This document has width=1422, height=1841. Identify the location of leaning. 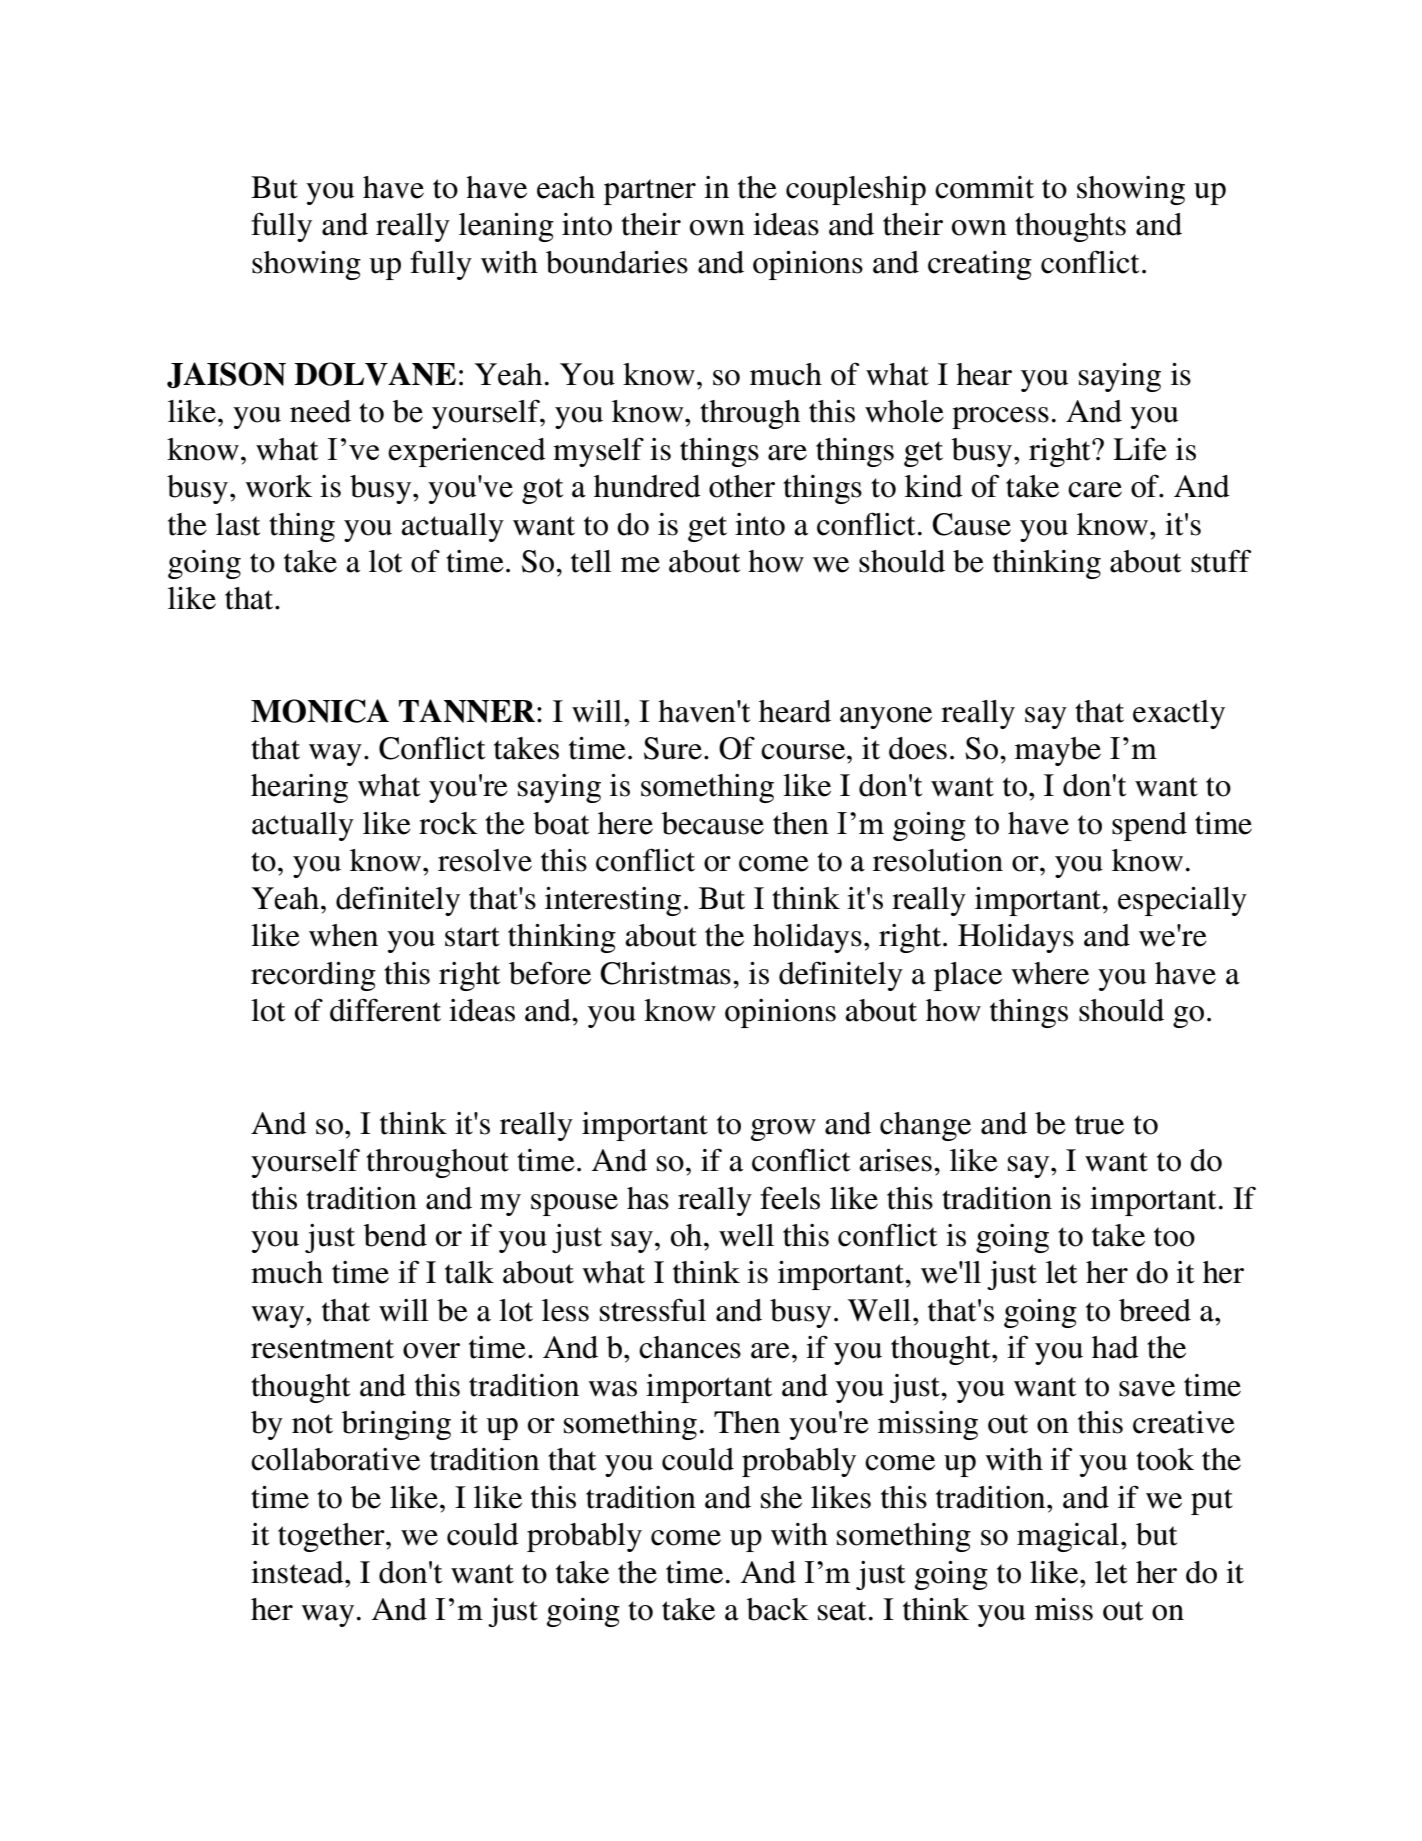
(506, 227).
